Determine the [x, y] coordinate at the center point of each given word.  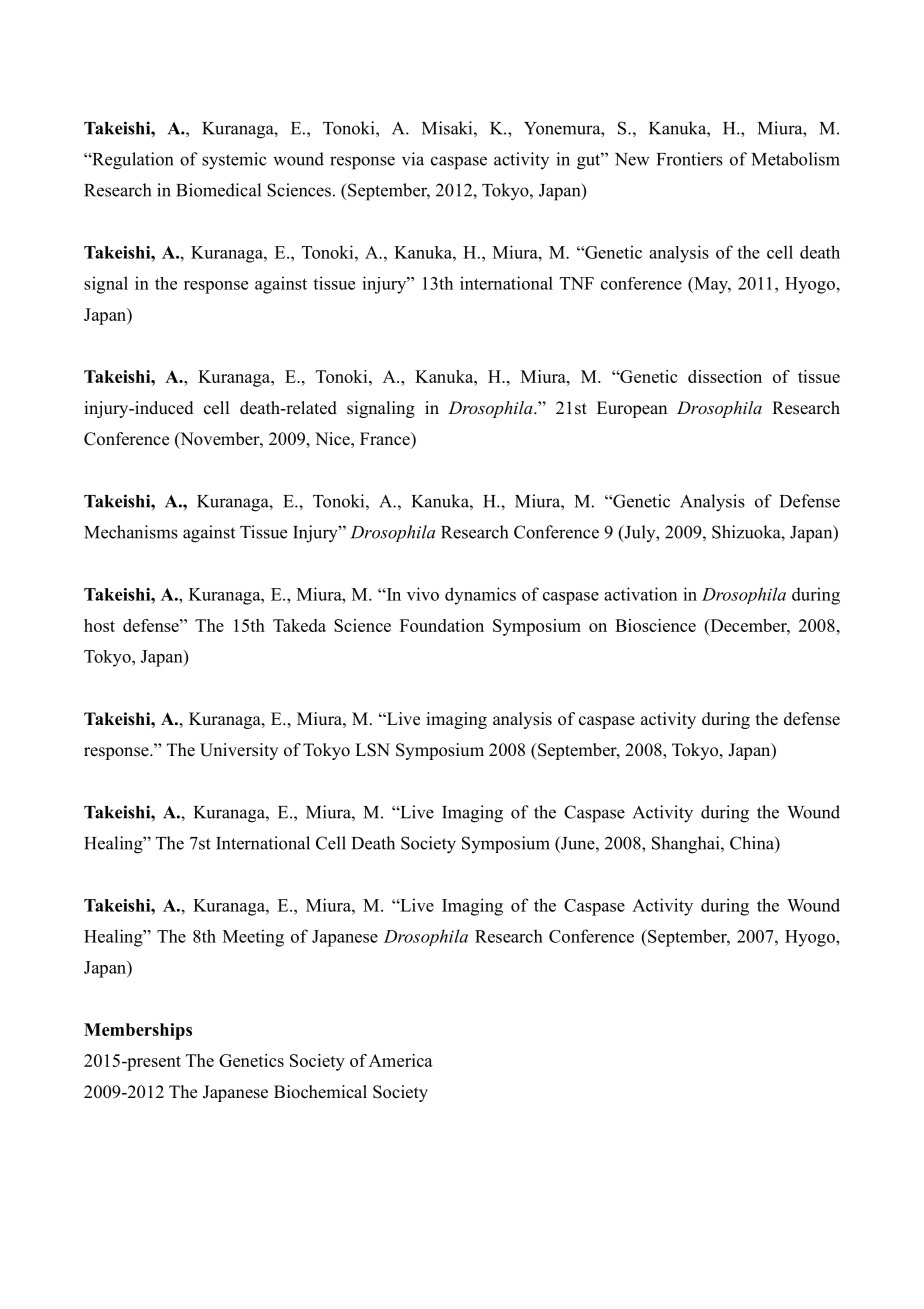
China [753, 843]
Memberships [138, 1031]
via [413, 159]
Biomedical [218, 190]
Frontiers [690, 159]
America [401, 1060]
